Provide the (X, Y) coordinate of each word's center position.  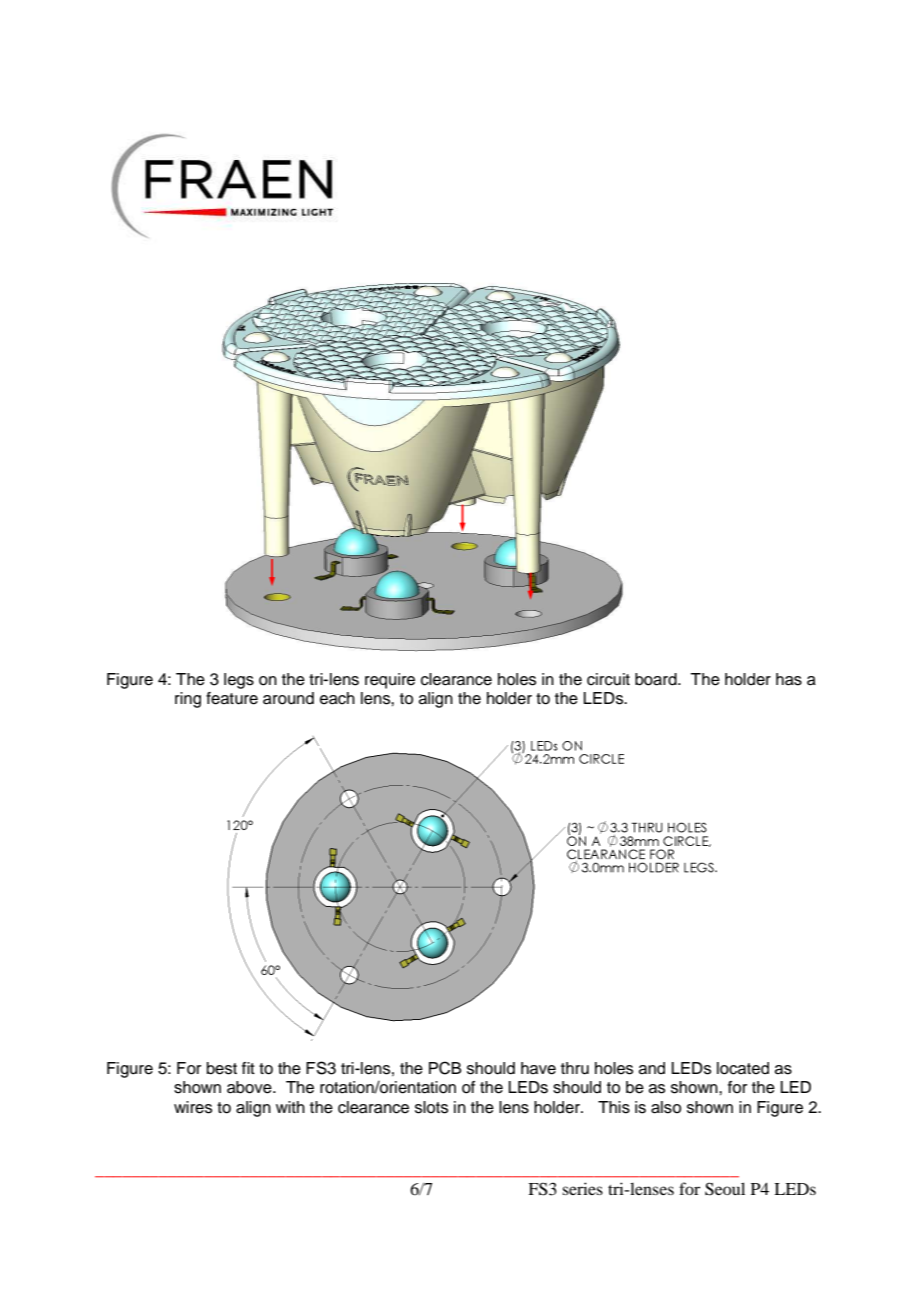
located (743, 1068)
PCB (445, 1068)
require (390, 681)
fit (248, 1068)
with (290, 1107)
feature (232, 698)
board (657, 679)
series (582, 1188)
